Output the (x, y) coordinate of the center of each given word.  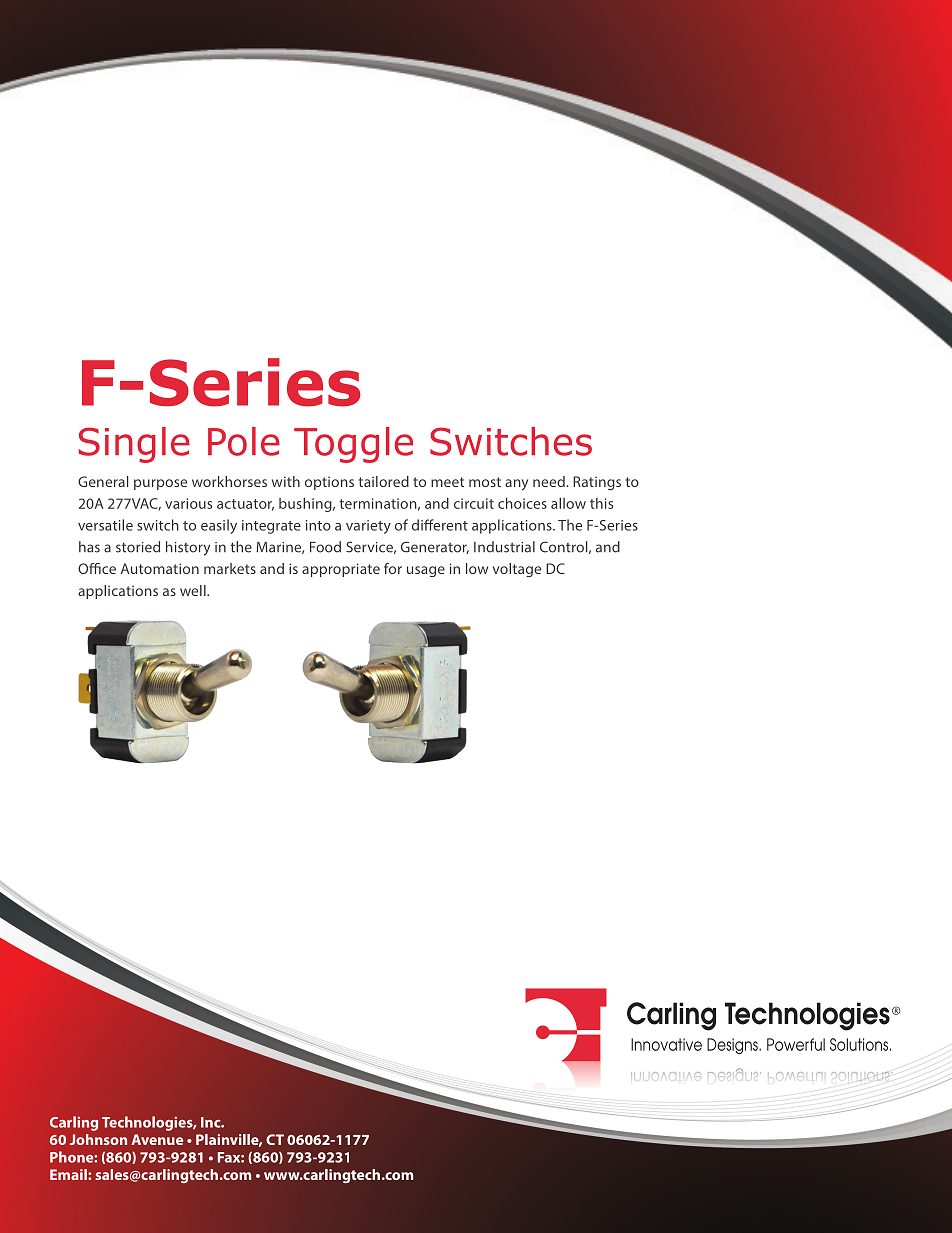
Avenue (157, 1139)
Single (134, 445)
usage (426, 571)
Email (69, 1174)
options (329, 483)
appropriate (341, 570)
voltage (517, 570)
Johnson (98, 1139)
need (550, 481)
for (393, 568)
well (194, 590)
